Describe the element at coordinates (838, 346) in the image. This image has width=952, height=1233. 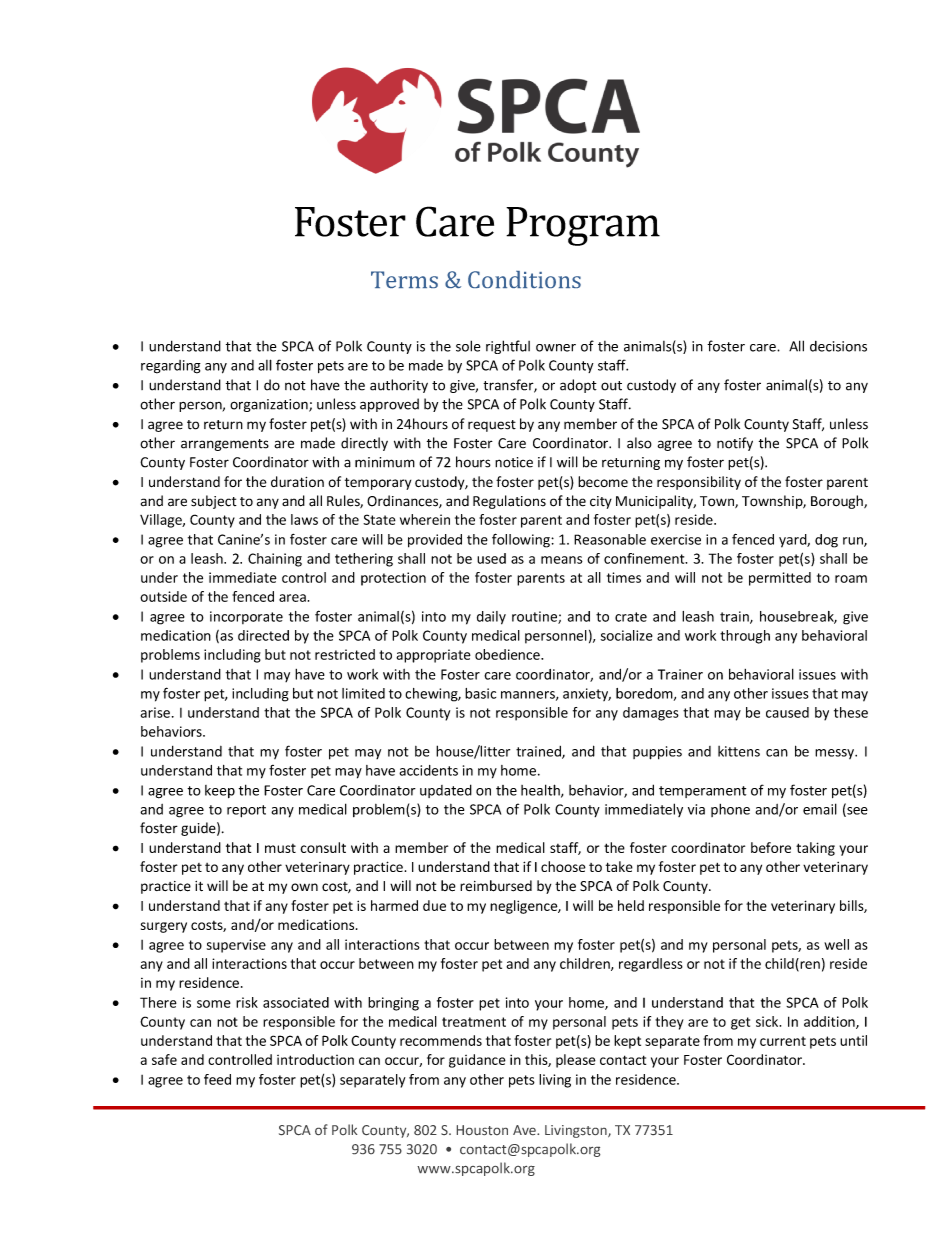
I see `decisions` at that location.
